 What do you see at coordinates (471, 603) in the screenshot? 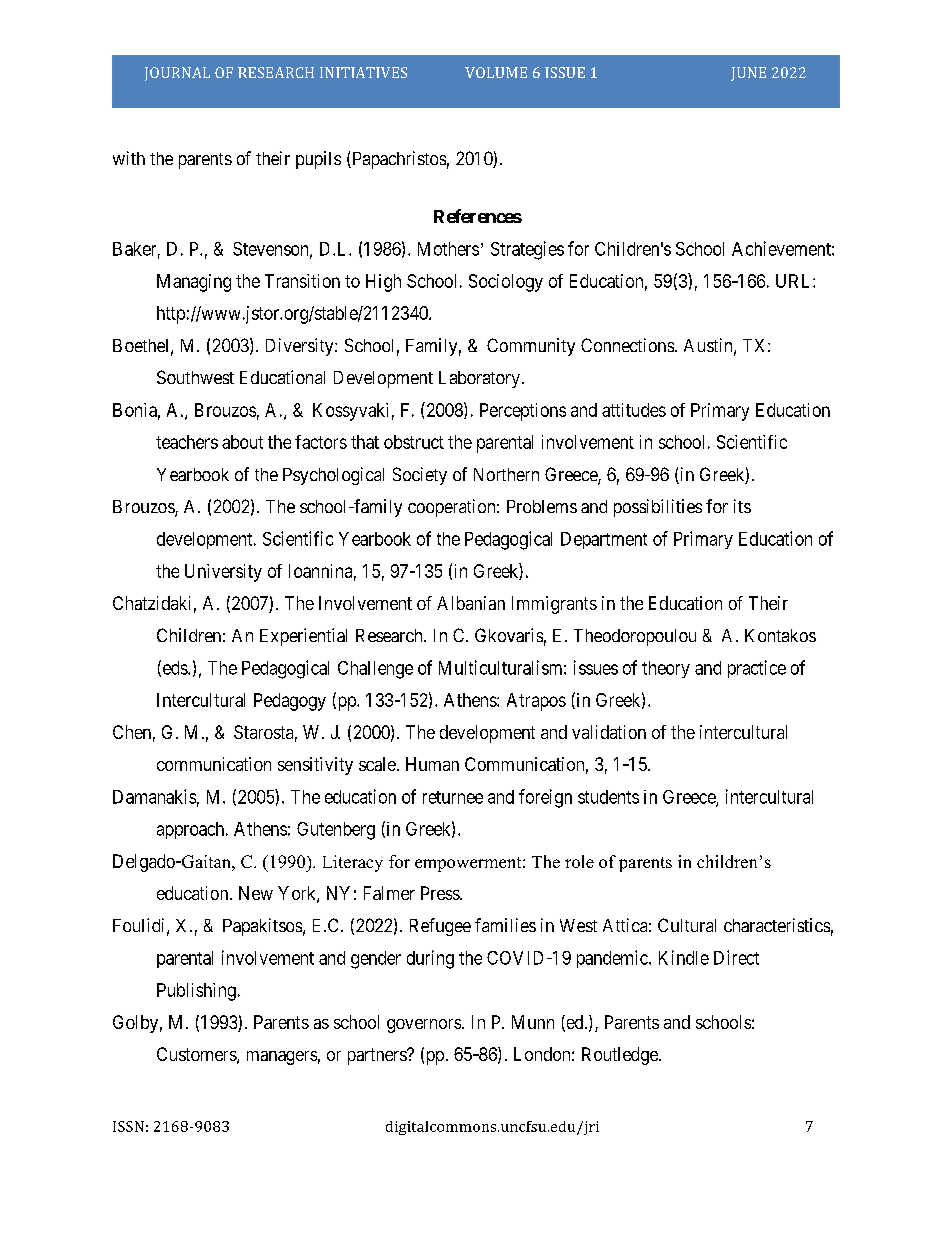
I see `Albanian` at bounding box center [471, 603].
